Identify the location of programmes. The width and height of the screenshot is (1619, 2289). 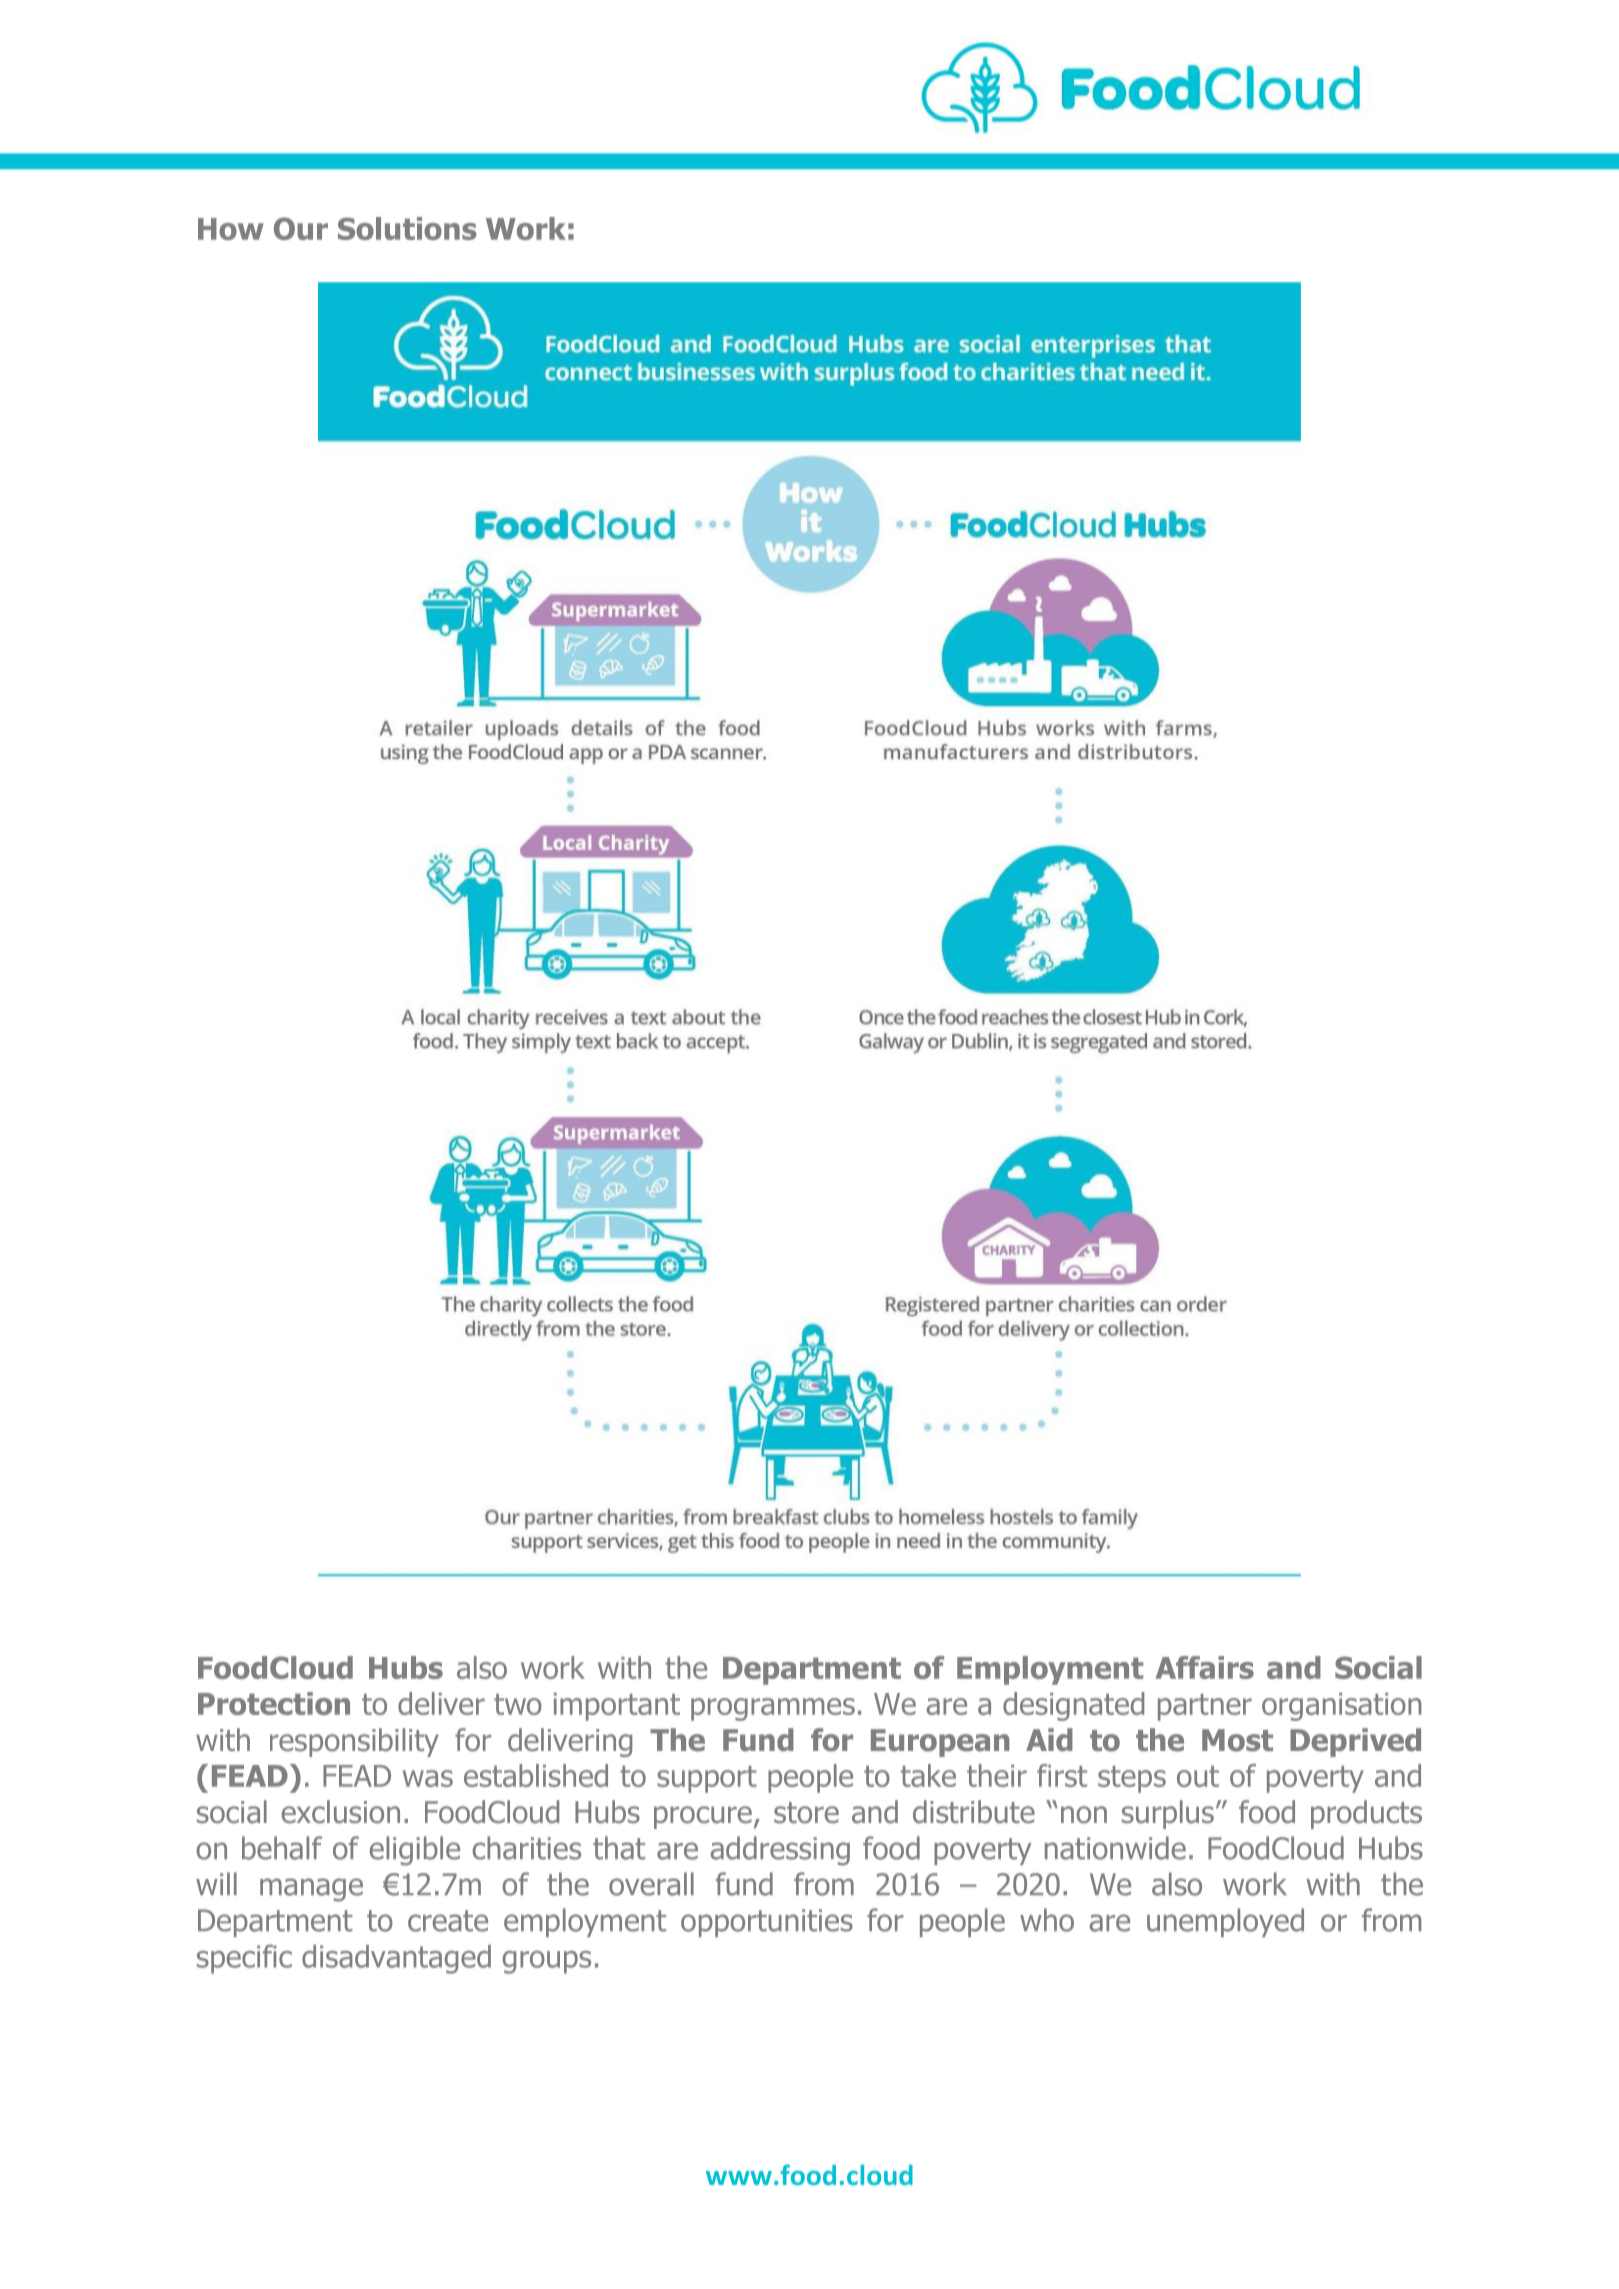
(773, 1709).
